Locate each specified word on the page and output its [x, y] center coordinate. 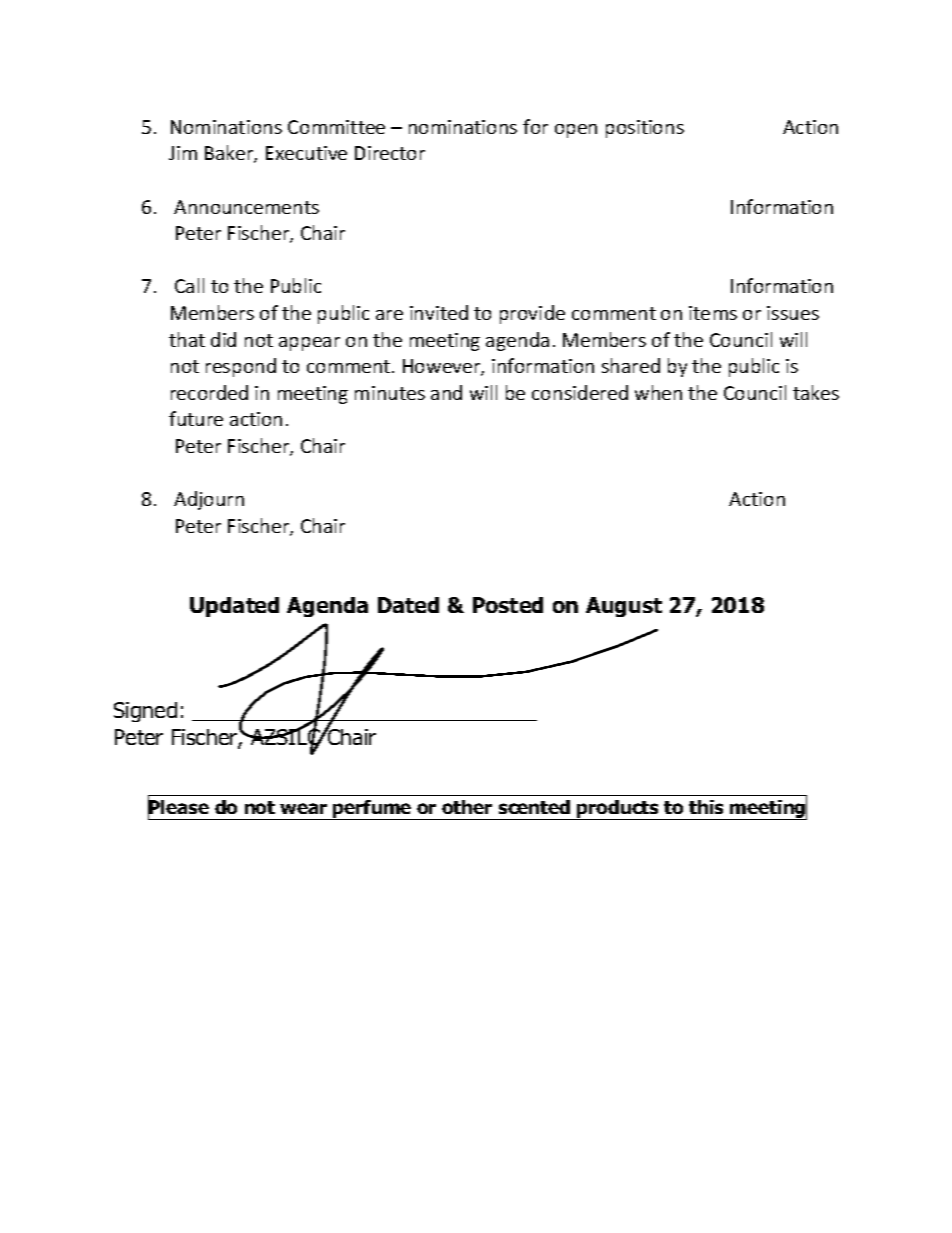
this [706, 807]
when [658, 392]
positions [645, 129]
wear [303, 808]
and [446, 392]
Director [390, 153]
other [467, 807]
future [196, 418]
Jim [183, 153]
